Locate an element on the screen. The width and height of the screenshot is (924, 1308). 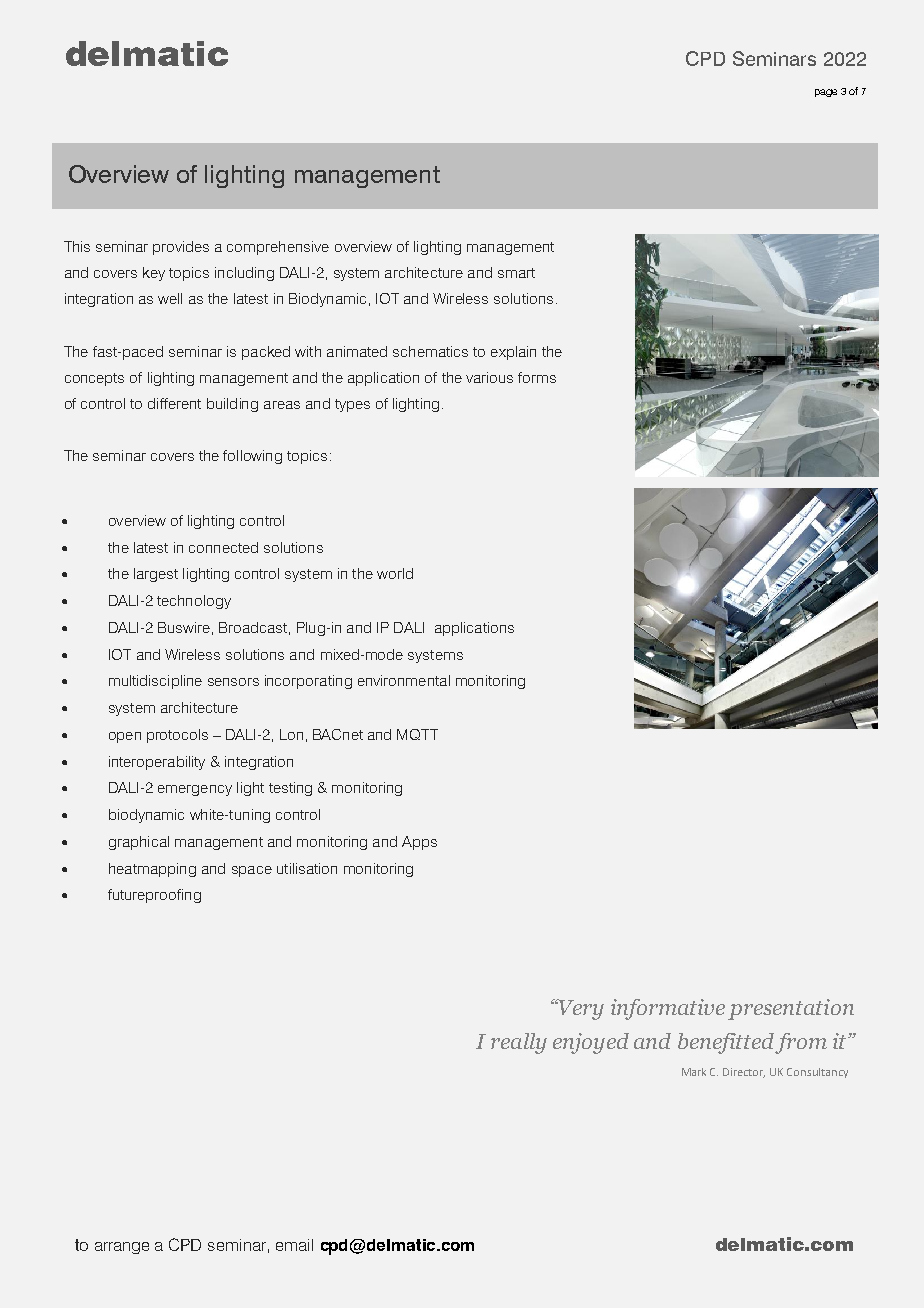
arrange is located at coordinates (122, 1248).
